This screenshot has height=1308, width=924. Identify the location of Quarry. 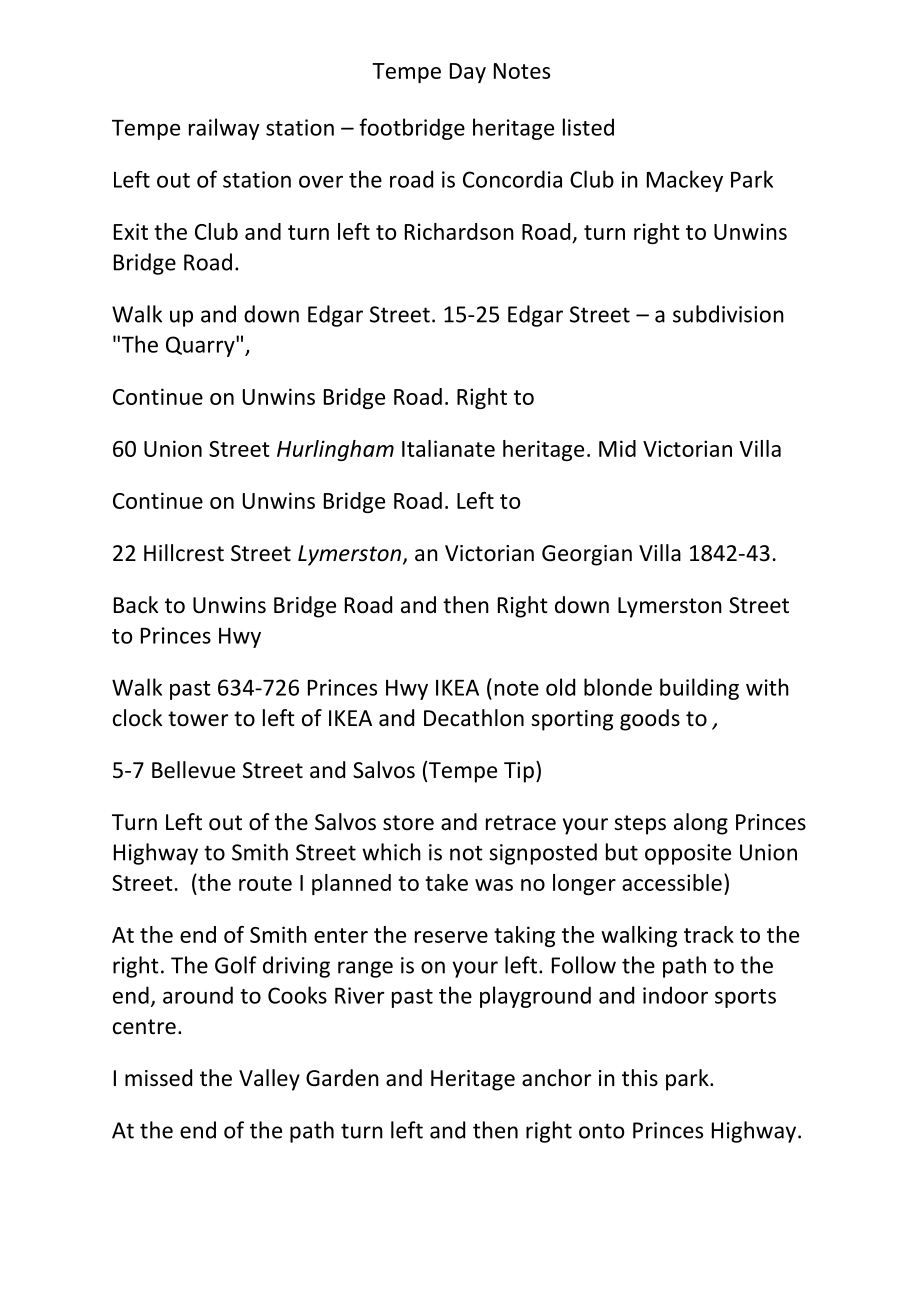
(201, 346).
